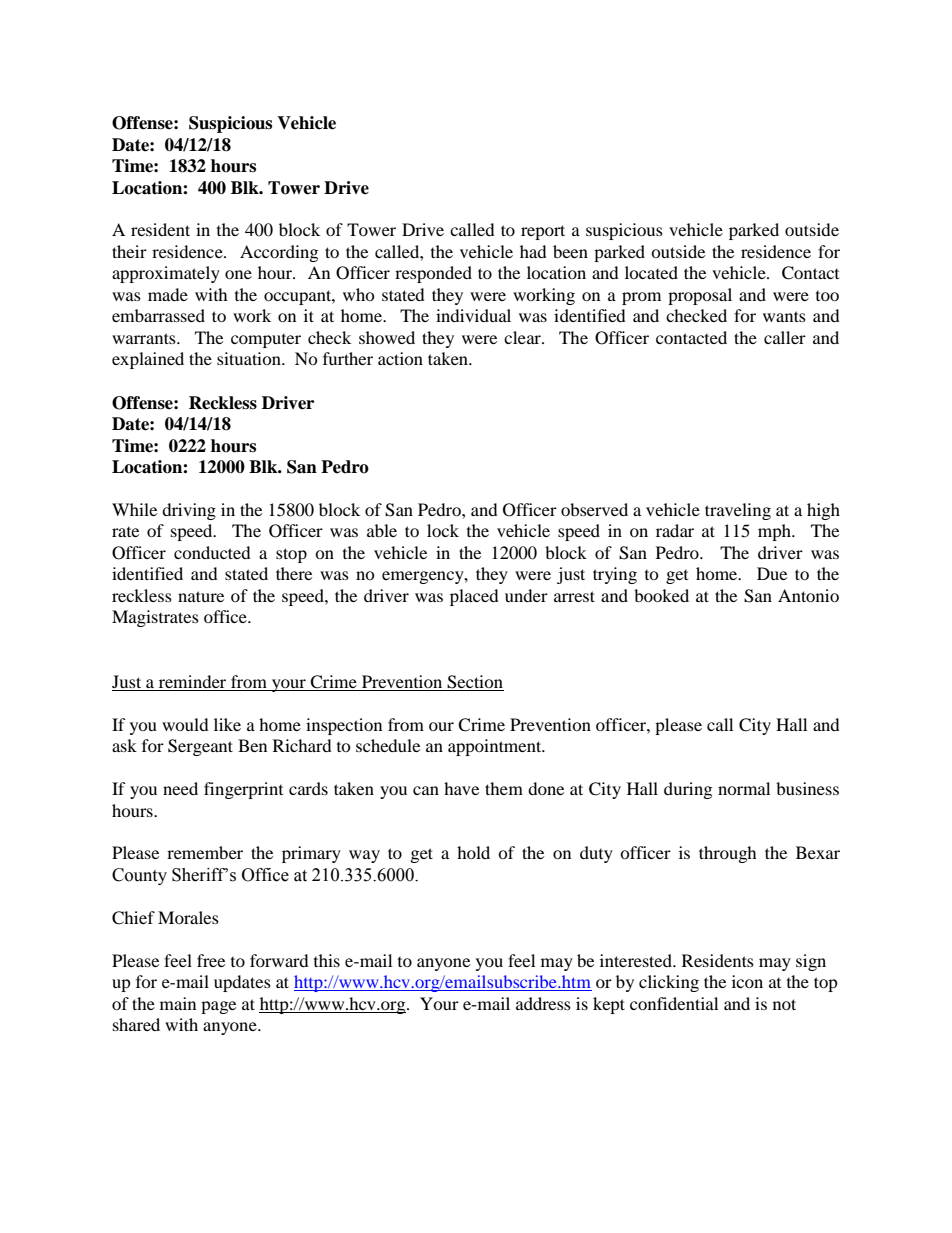 The image size is (952, 1233). What do you see at coordinates (433, 274) in the page?
I see `responded` at bounding box center [433, 274].
